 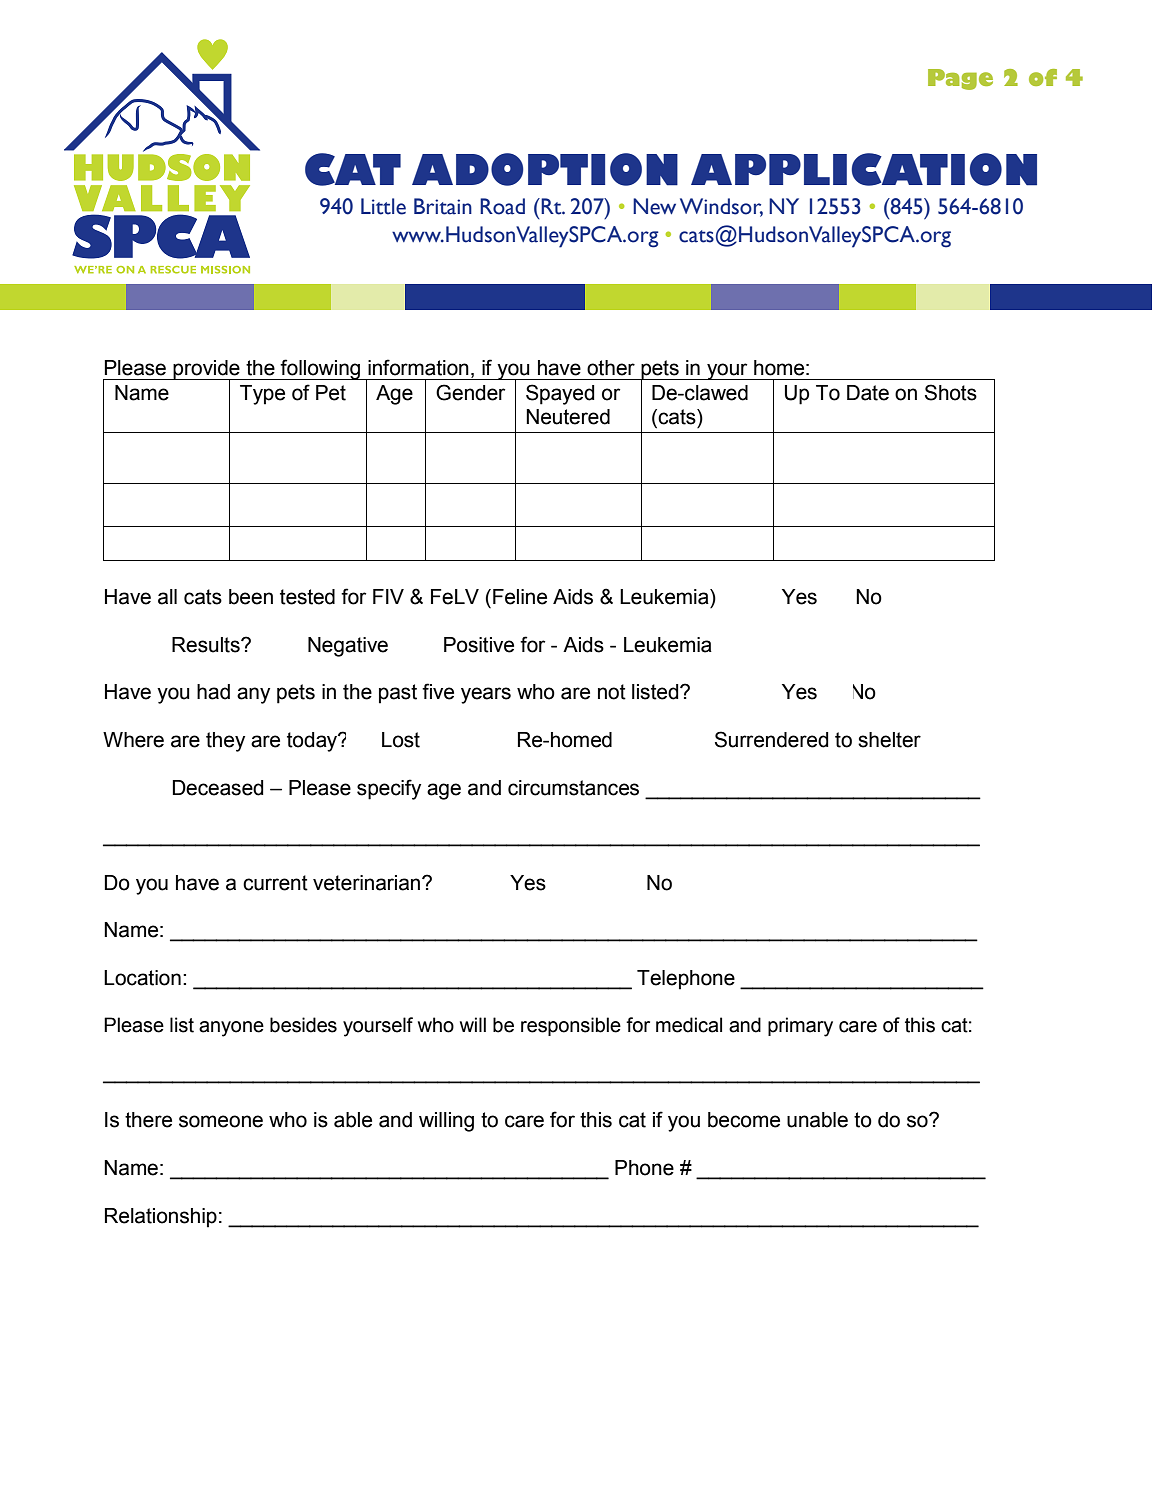 What do you see at coordinates (383, 206) in the screenshot?
I see `Little` at bounding box center [383, 206].
